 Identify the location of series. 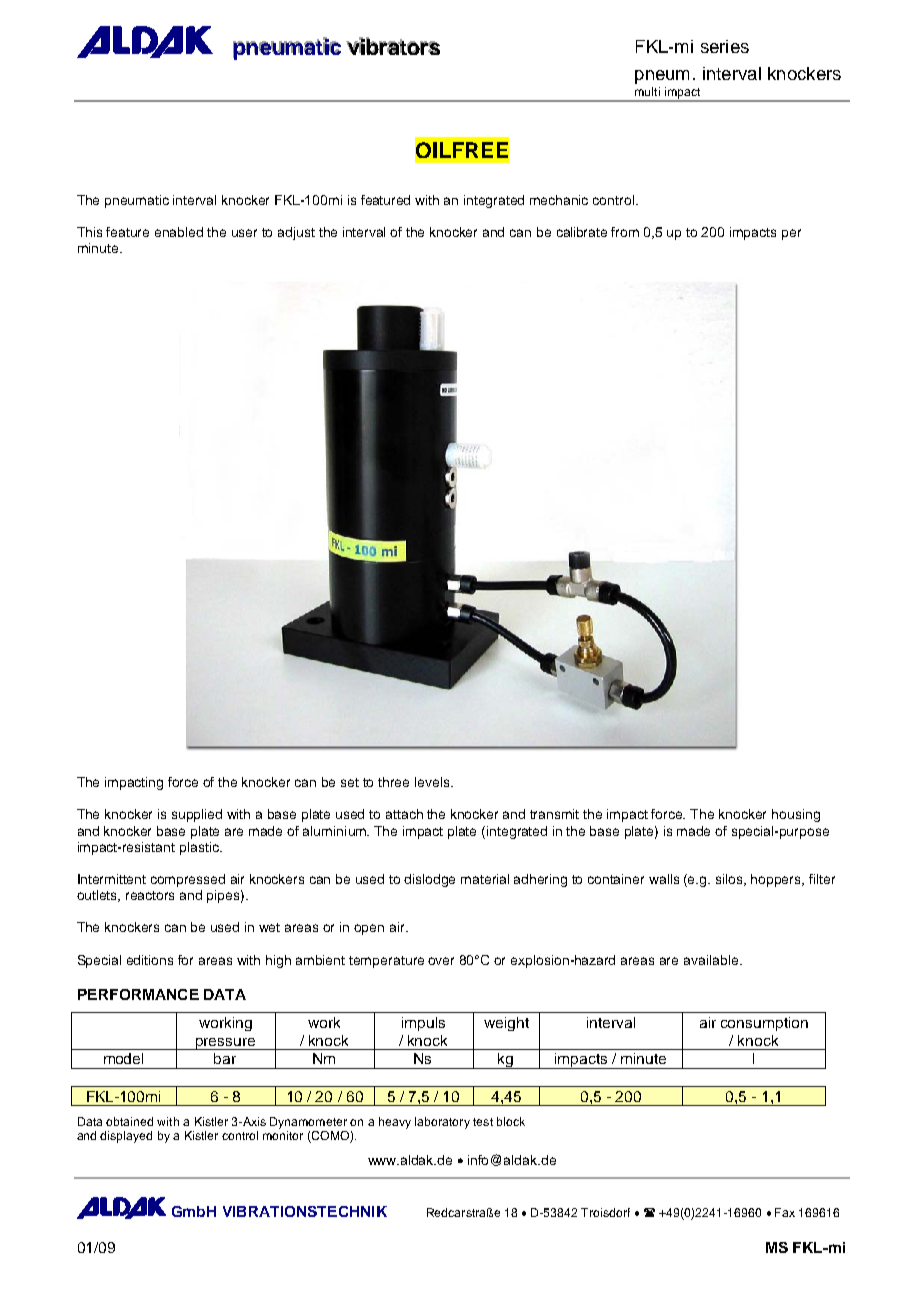
(725, 46).
